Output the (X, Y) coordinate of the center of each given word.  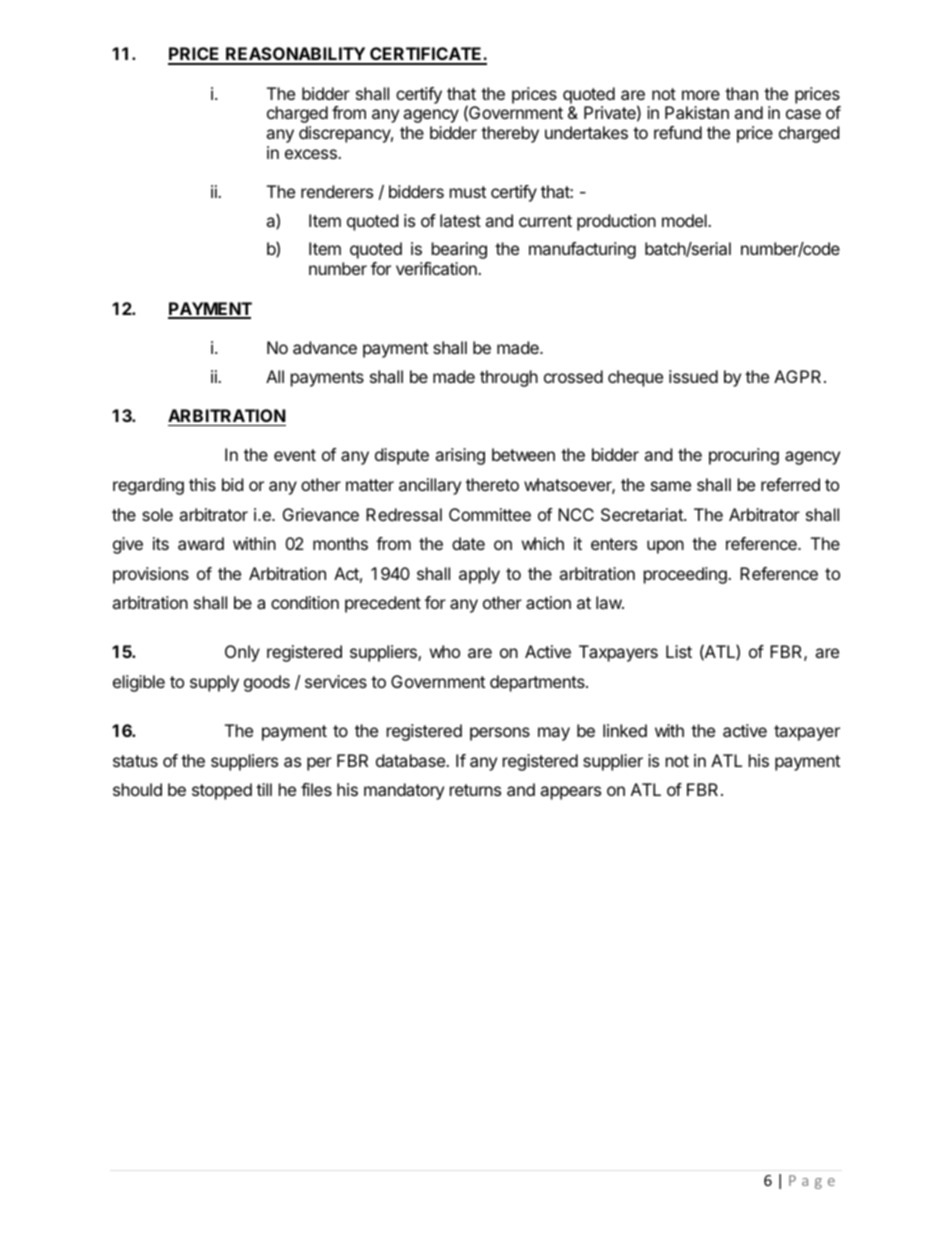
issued (693, 376)
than (741, 93)
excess (312, 154)
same (671, 486)
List (679, 651)
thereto (492, 484)
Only (242, 653)
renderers (337, 191)
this (202, 484)
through (509, 378)
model (685, 220)
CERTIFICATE (426, 55)
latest (460, 220)
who (445, 651)
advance (325, 347)
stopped (222, 791)
